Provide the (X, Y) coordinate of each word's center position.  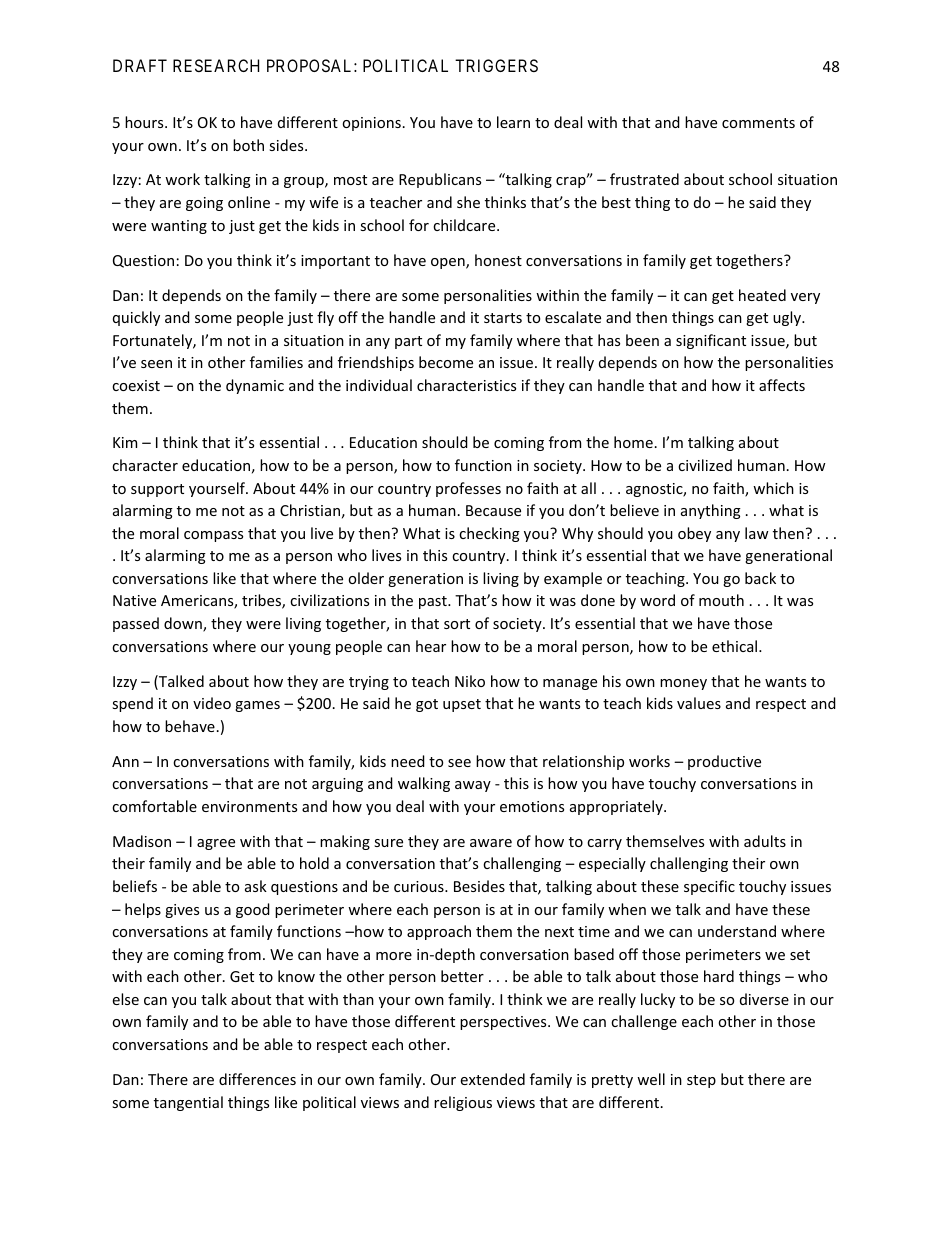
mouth (721, 600)
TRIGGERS (496, 65)
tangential (188, 1103)
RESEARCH (216, 65)
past (434, 602)
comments (758, 123)
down (184, 624)
